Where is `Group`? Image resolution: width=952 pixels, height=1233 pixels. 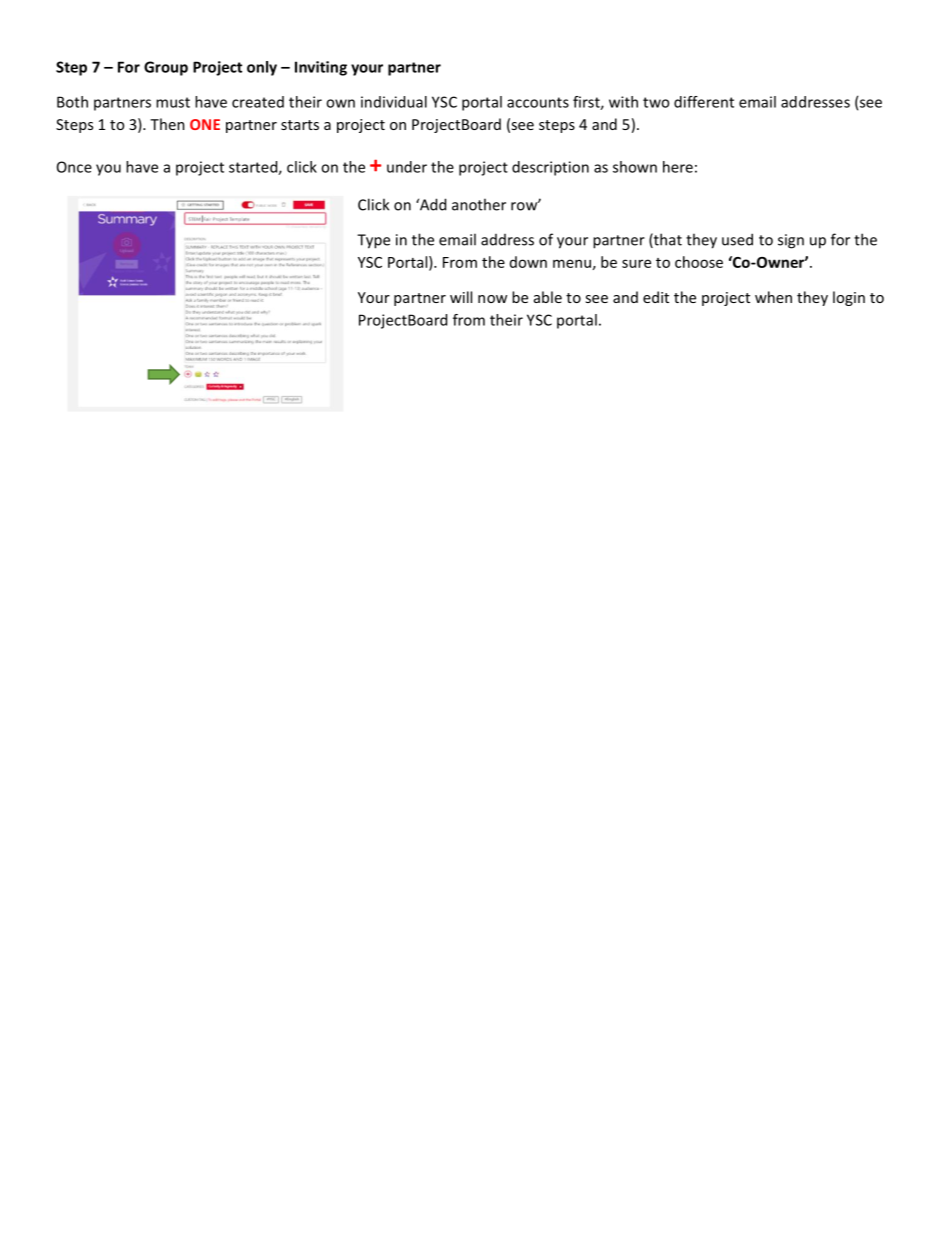
Group is located at coordinates (166, 68).
